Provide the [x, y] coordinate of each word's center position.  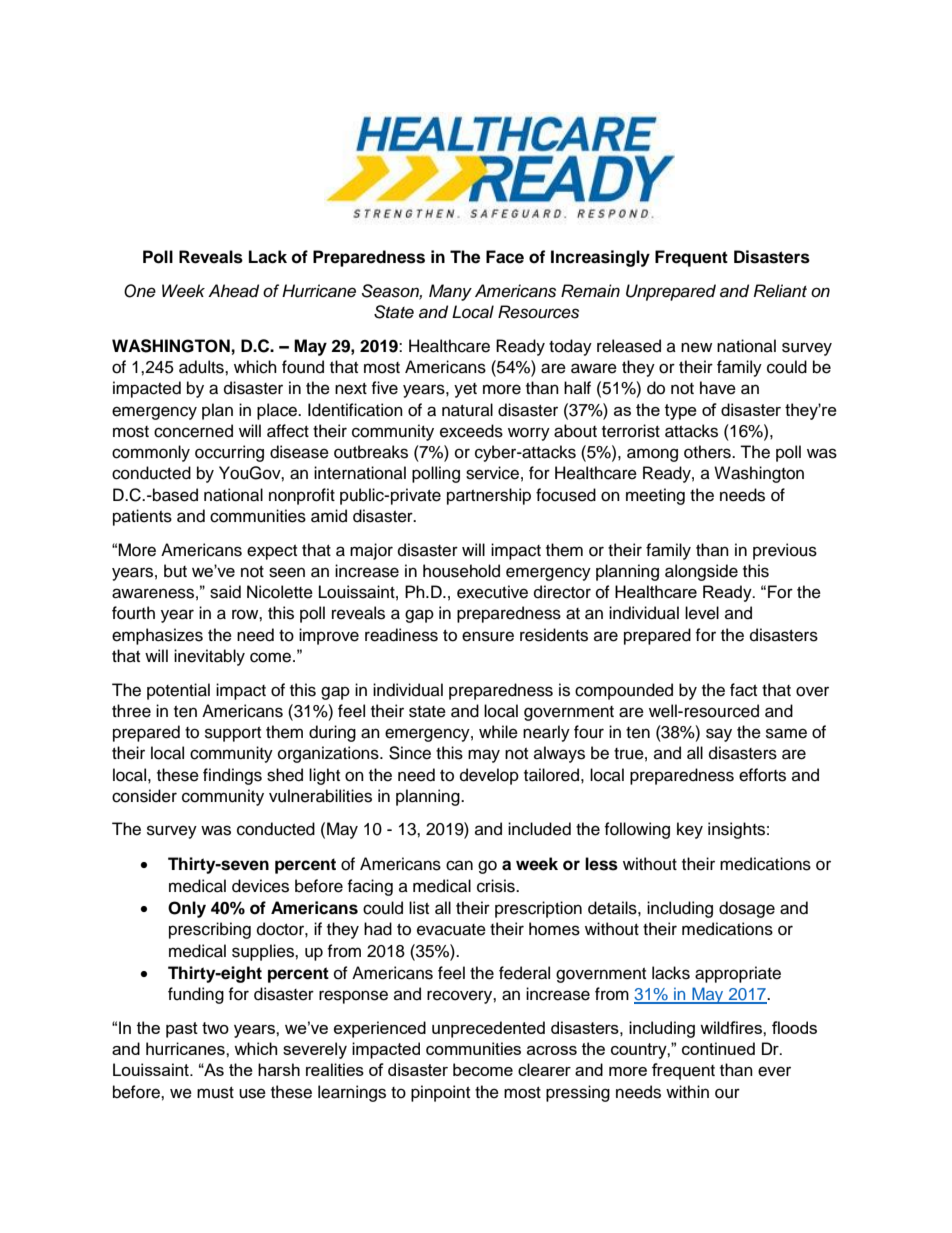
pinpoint [440, 1093]
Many [450, 292]
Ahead [233, 291]
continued [718, 1048]
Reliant [780, 291]
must [215, 1093]
